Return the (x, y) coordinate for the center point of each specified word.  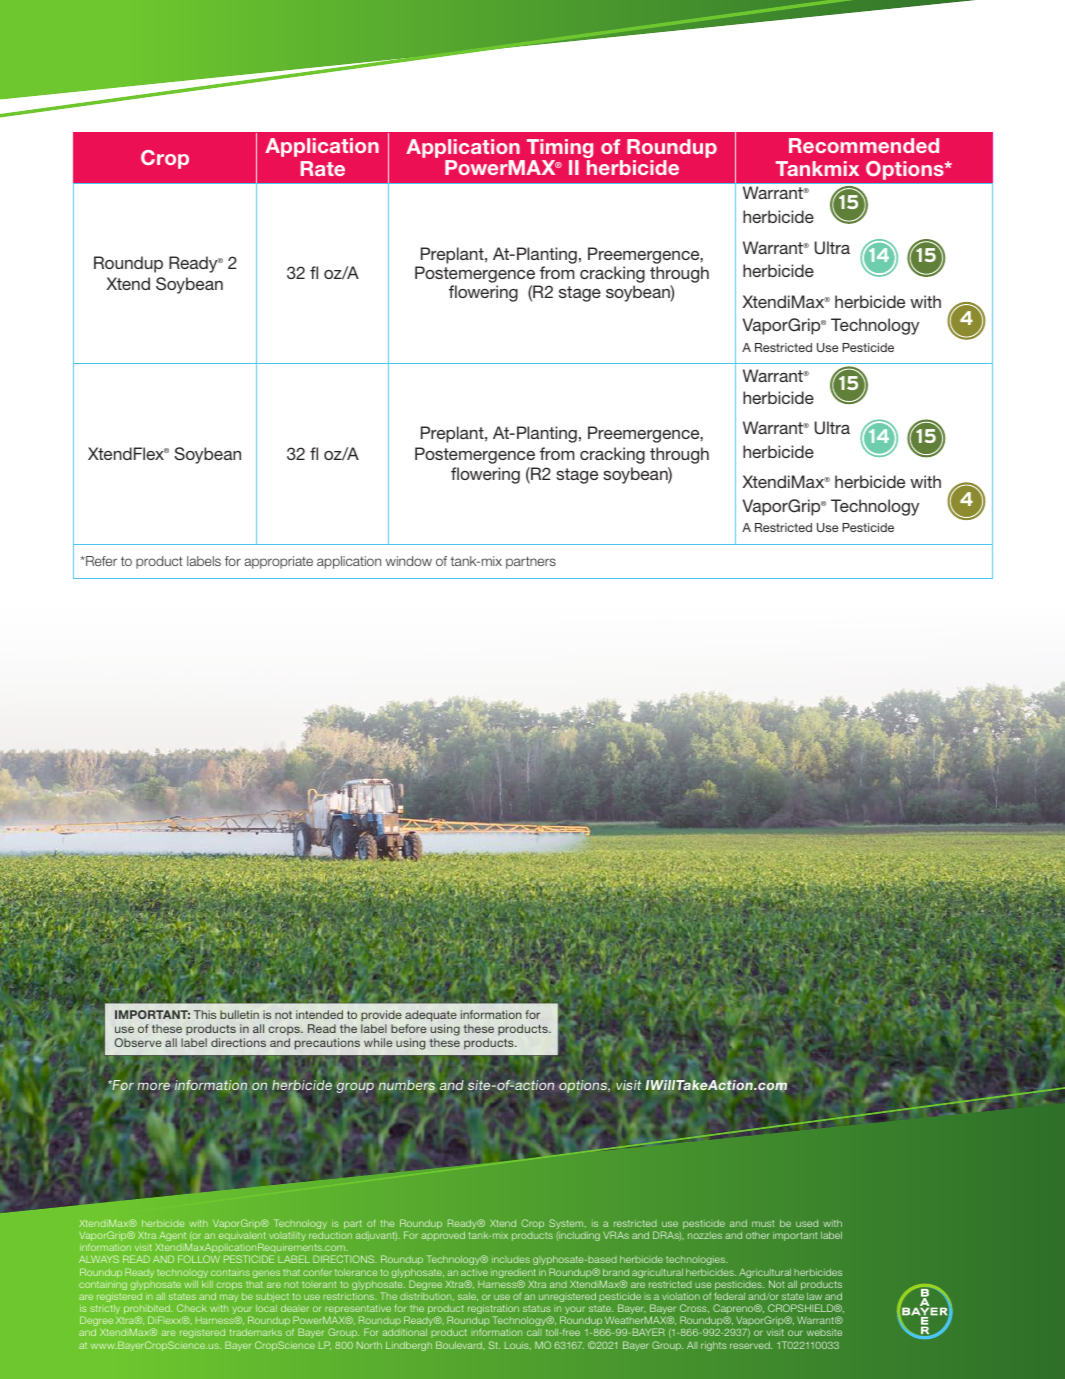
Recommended (864, 145)
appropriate (278, 562)
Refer (100, 561)
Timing (558, 150)
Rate (323, 168)
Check (192, 1308)
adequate (431, 1017)
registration (493, 1311)
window (409, 561)
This (205, 1014)
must (763, 1223)
